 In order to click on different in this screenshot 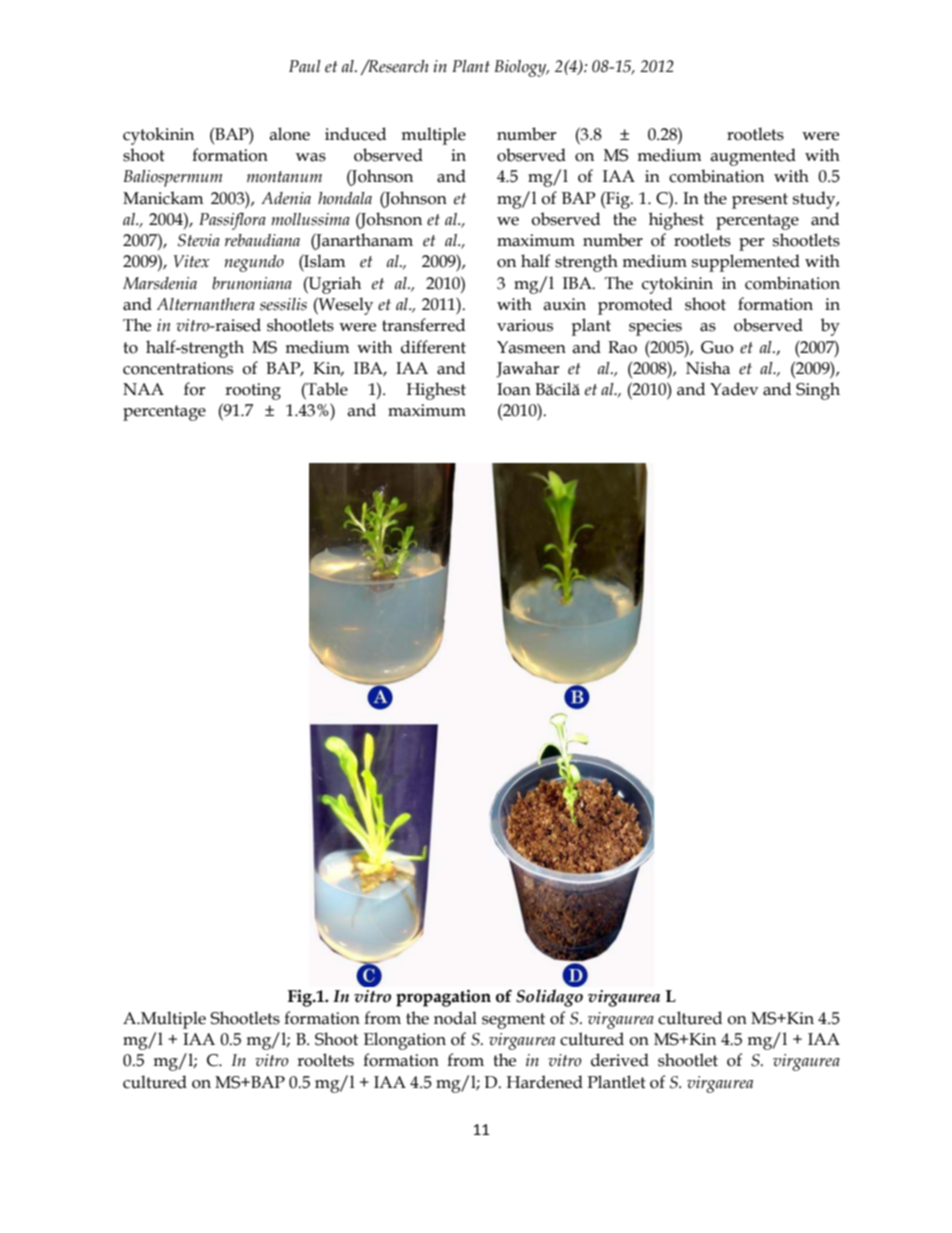, I will do `click(433, 347)`.
